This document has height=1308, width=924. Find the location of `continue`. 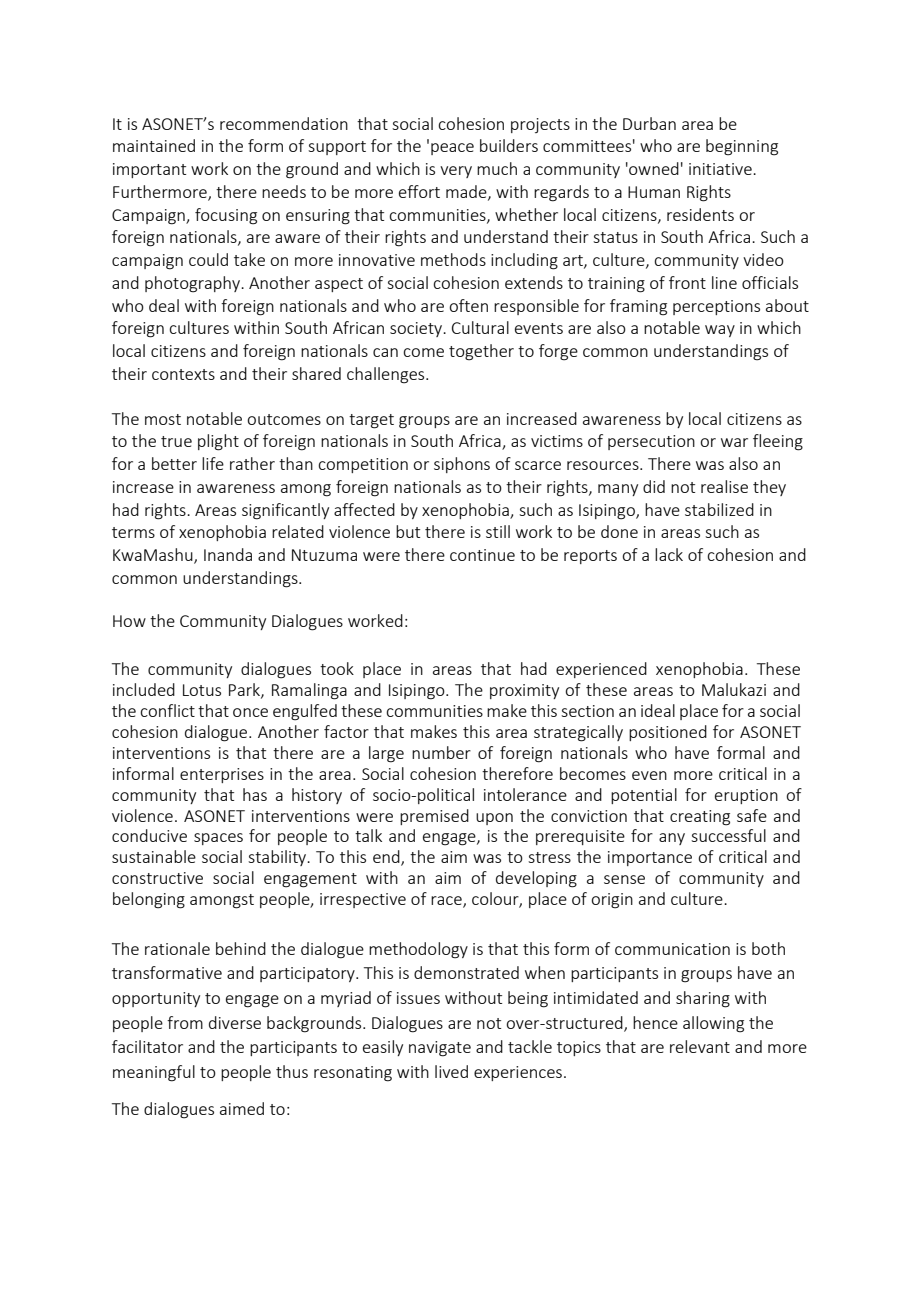

continue is located at coordinates (482, 555).
